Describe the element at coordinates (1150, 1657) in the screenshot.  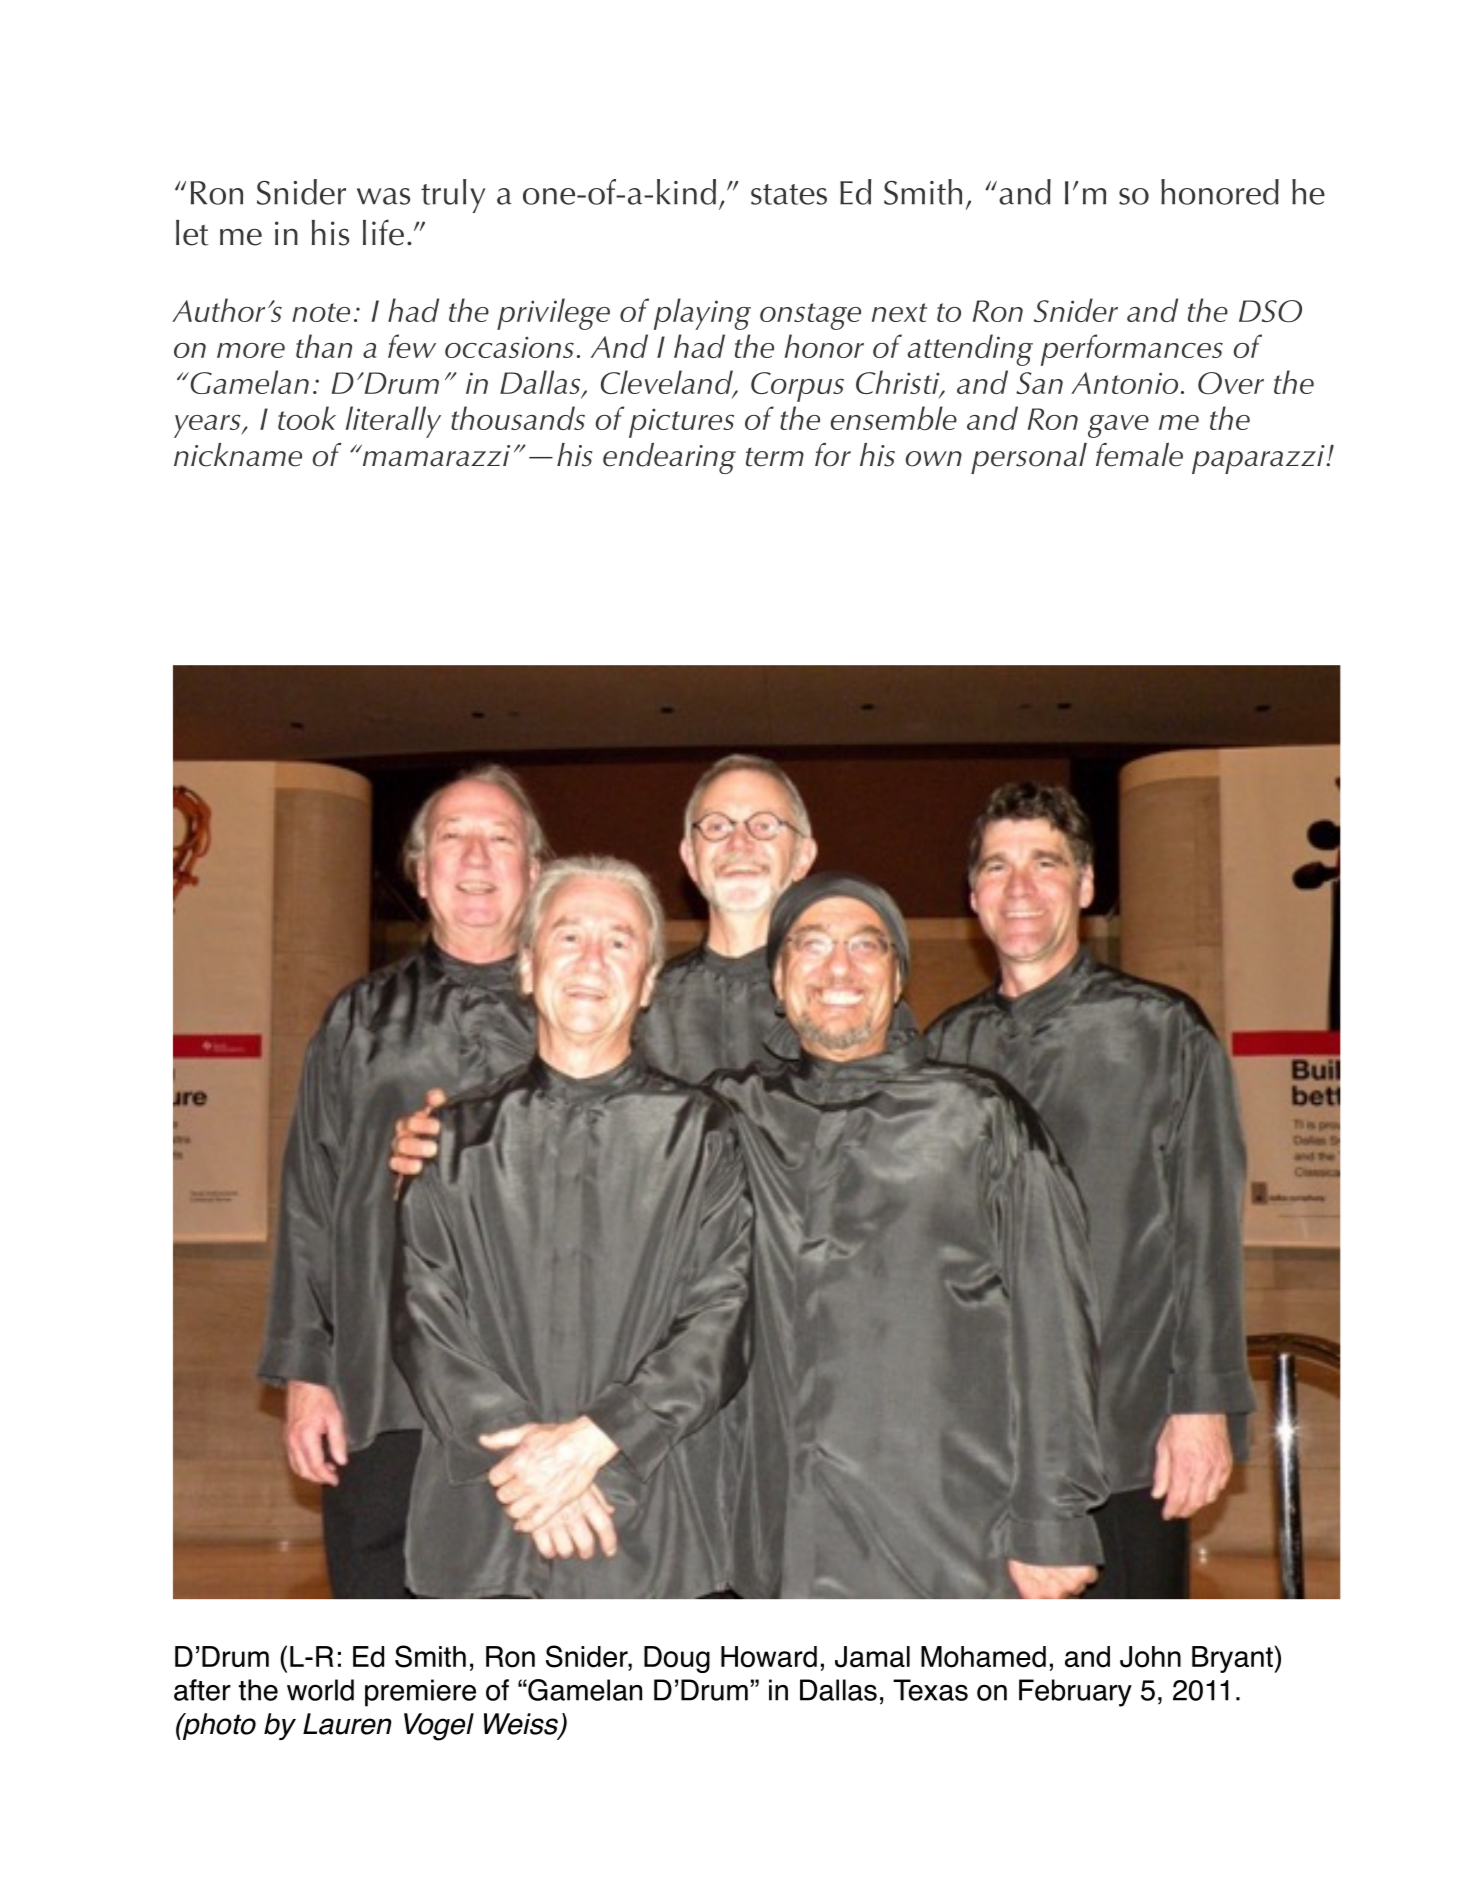
I see `John` at that location.
